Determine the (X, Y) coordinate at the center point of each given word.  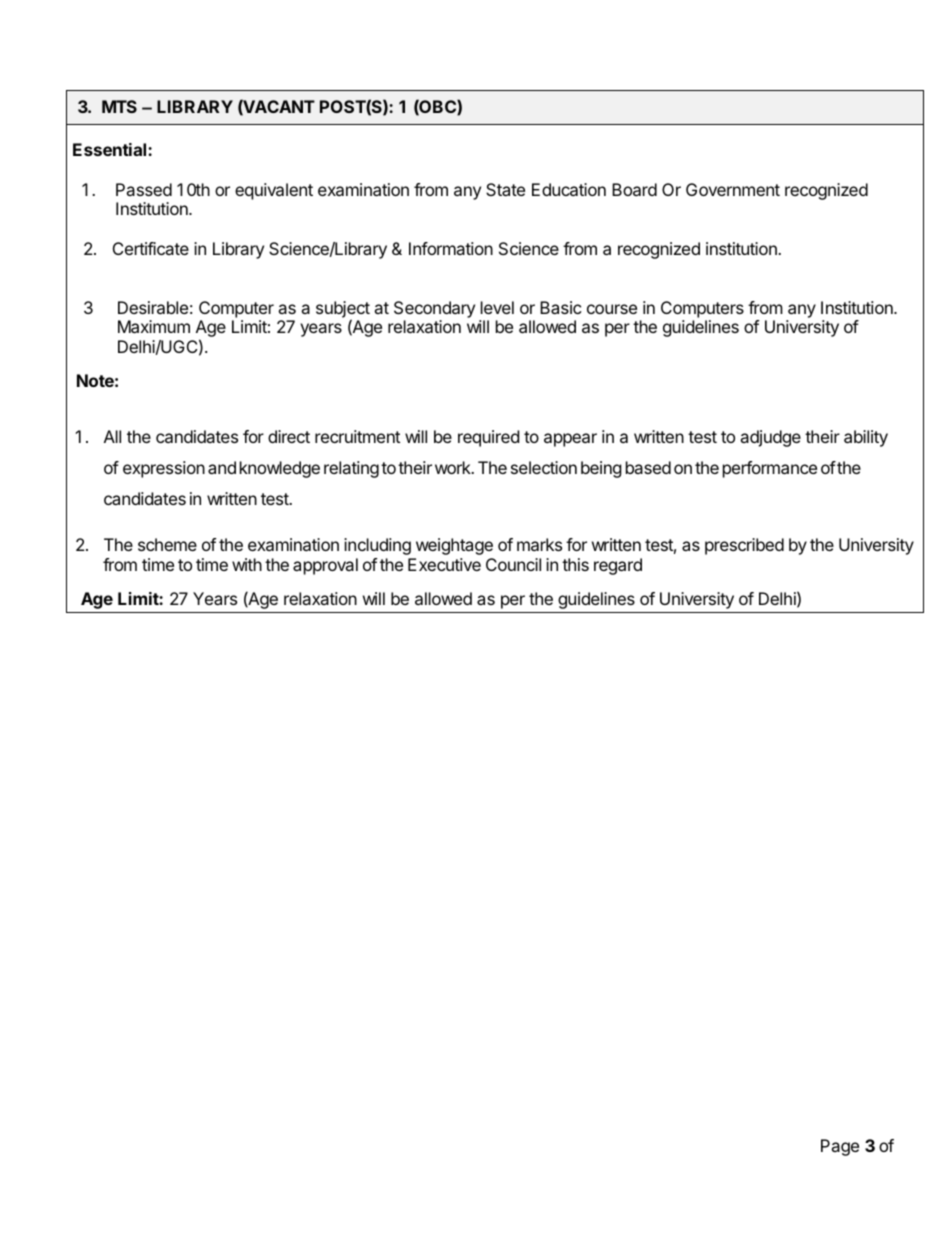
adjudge (770, 438)
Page (840, 1147)
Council (513, 564)
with (247, 564)
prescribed (744, 546)
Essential (111, 149)
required (488, 438)
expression (164, 469)
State (505, 189)
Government (733, 189)
